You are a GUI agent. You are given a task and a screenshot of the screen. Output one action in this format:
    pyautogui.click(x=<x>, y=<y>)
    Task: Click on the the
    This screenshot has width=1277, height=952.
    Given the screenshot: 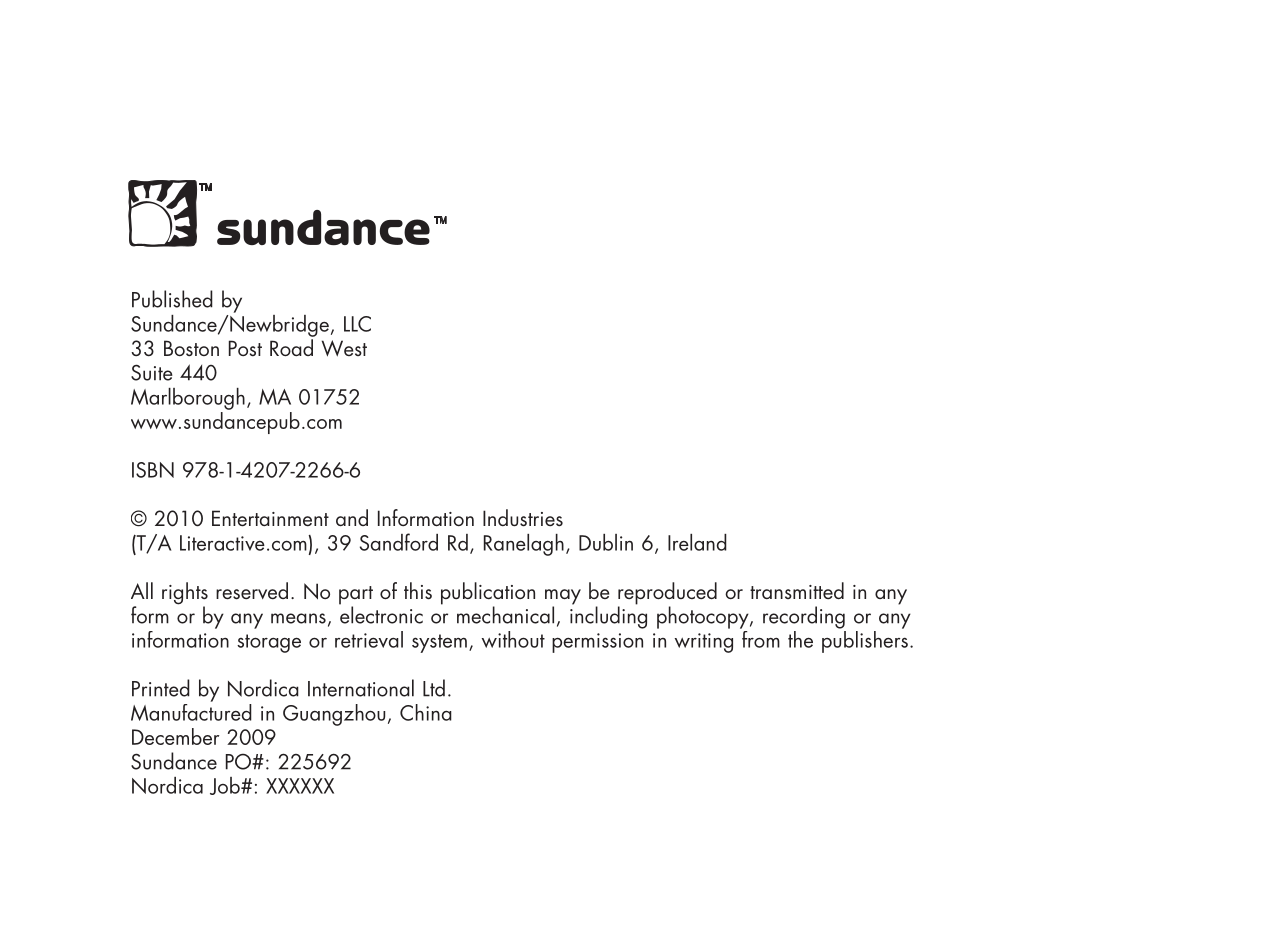 What is the action you would take?
    pyautogui.click(x=800, y=639)
